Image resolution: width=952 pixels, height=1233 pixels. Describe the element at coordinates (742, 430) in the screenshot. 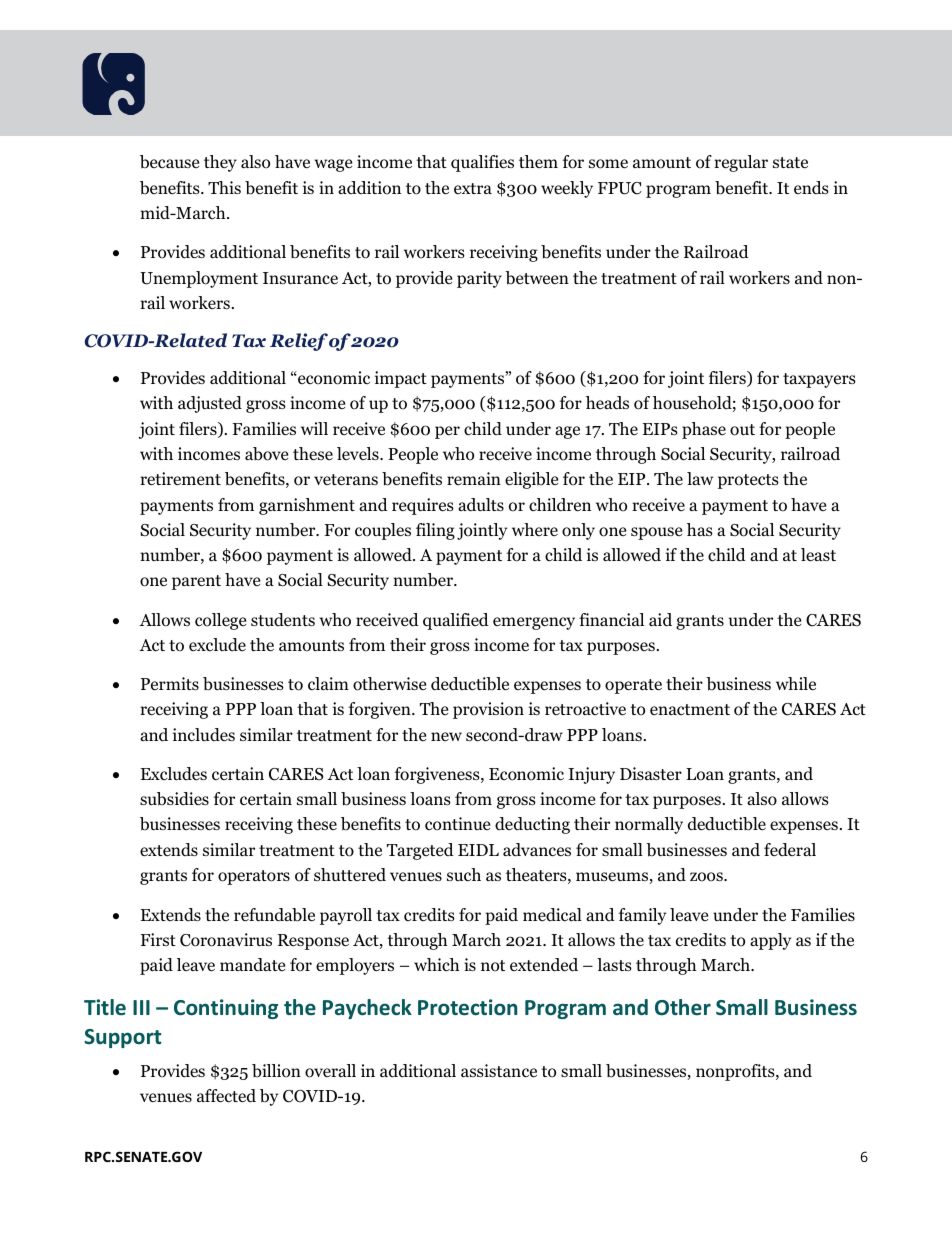

I see `out` at that location.
